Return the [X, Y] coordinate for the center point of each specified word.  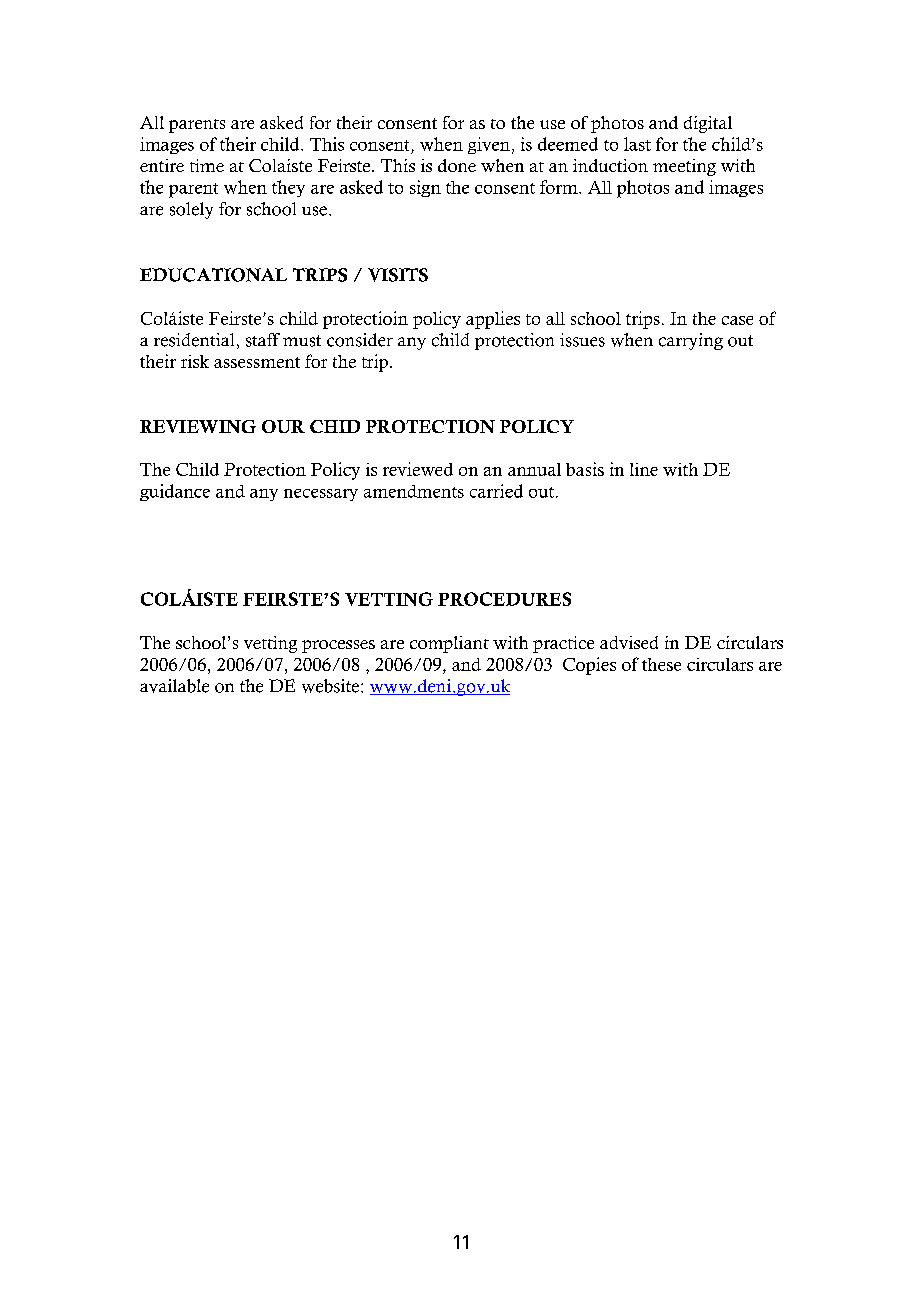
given [489, 145]
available [174, 686]
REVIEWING [198, 426]
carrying [691, 341]
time [207, 165]
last [637, 144]
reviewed [418, 469]
